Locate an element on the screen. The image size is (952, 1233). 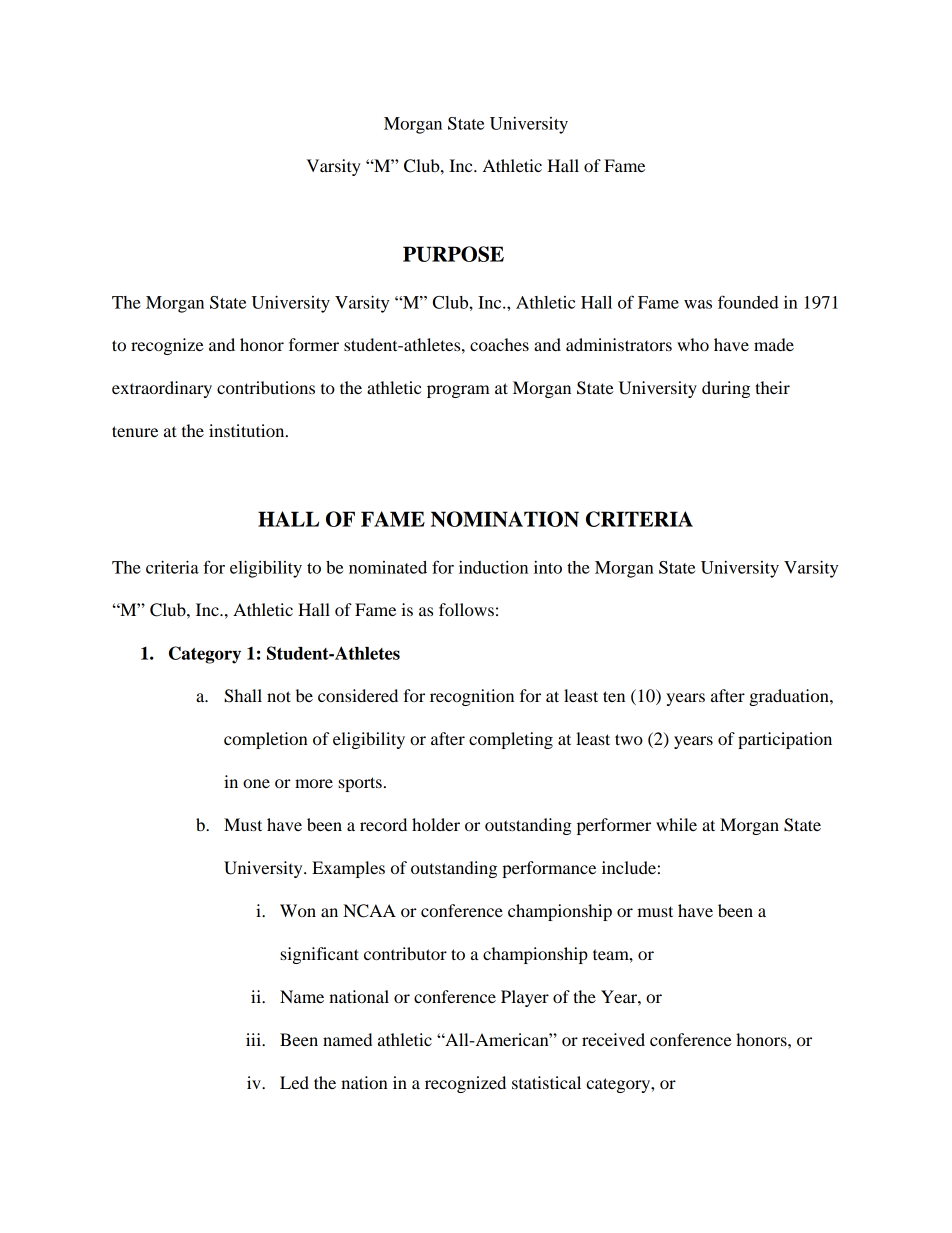
iii is located at coordinates (254, 1039).
